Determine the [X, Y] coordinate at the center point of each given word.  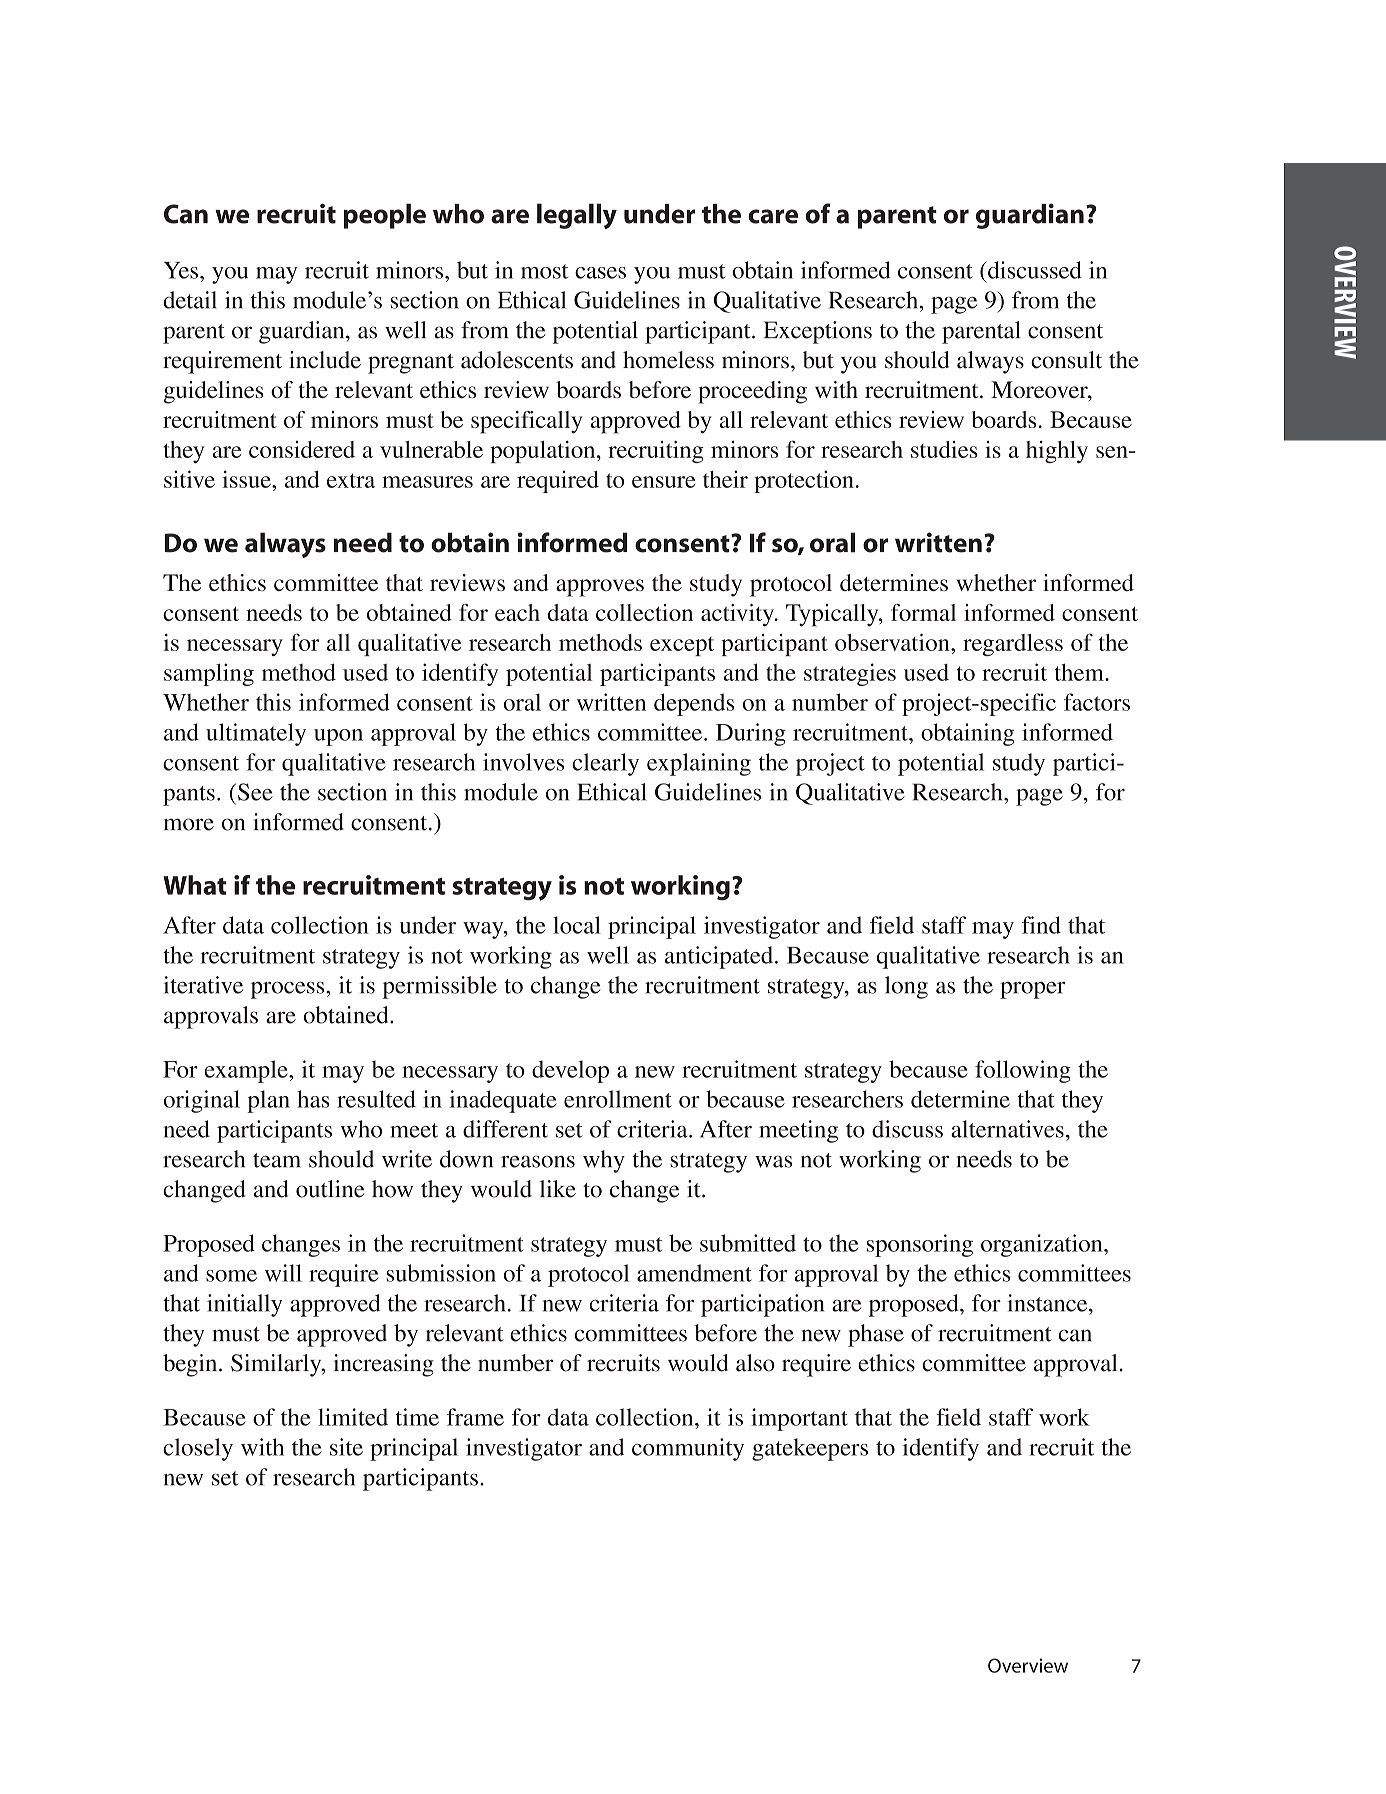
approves [600, 588]
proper [1032, 990]
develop [570, 1071]
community [688, 1449]
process [289, 990]
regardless [1013, 645]
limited [353, 1417]
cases [600, 273]
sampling [209, 674]
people [385, 216]
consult [1066, 360]
